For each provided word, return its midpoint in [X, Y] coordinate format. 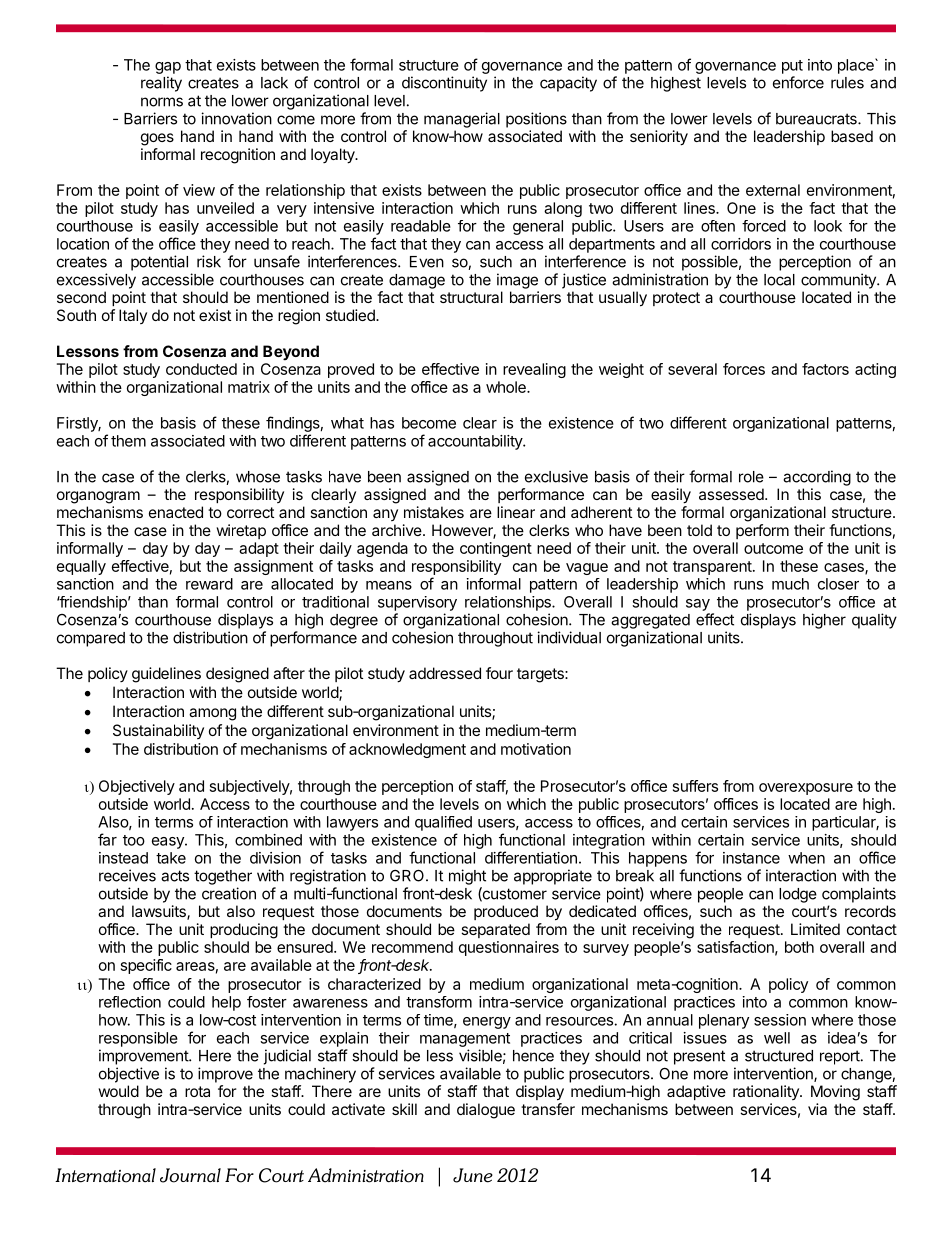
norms [162, 102]
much [790, 584]
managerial [462, 120]
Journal [190, 1175]
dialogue [486, 1111]
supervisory [417, 603]
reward [209, 584]
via [817, 1109]
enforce [798, 82]
